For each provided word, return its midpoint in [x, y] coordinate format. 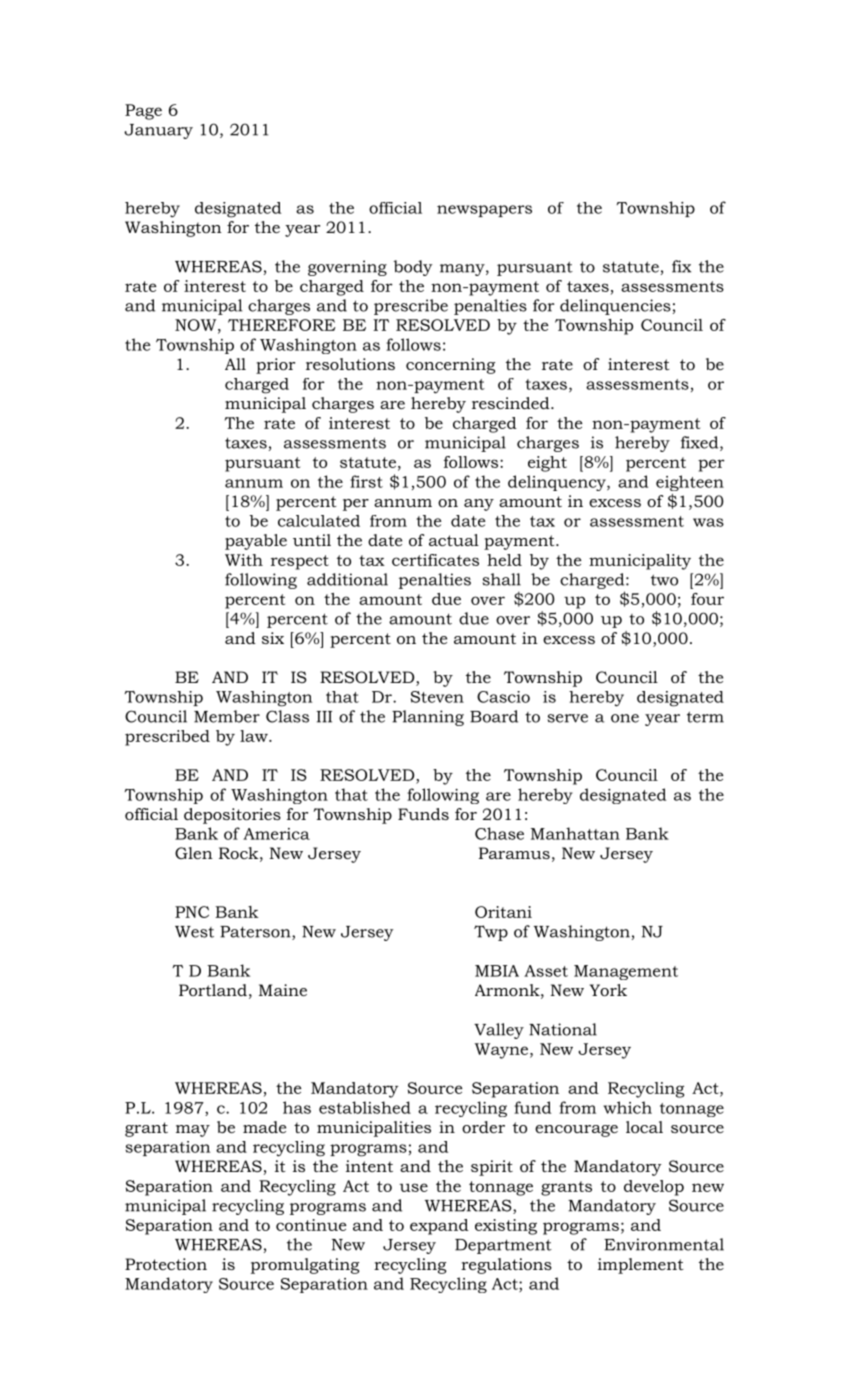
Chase [499, 833]
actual [454, 540]
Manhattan [575, 833]
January [158, 131]
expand [439, 1227]
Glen [194, 853]
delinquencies [615, 307]
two [664, 580]
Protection [166, 1264]
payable [256, 542]
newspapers [484, 211]
